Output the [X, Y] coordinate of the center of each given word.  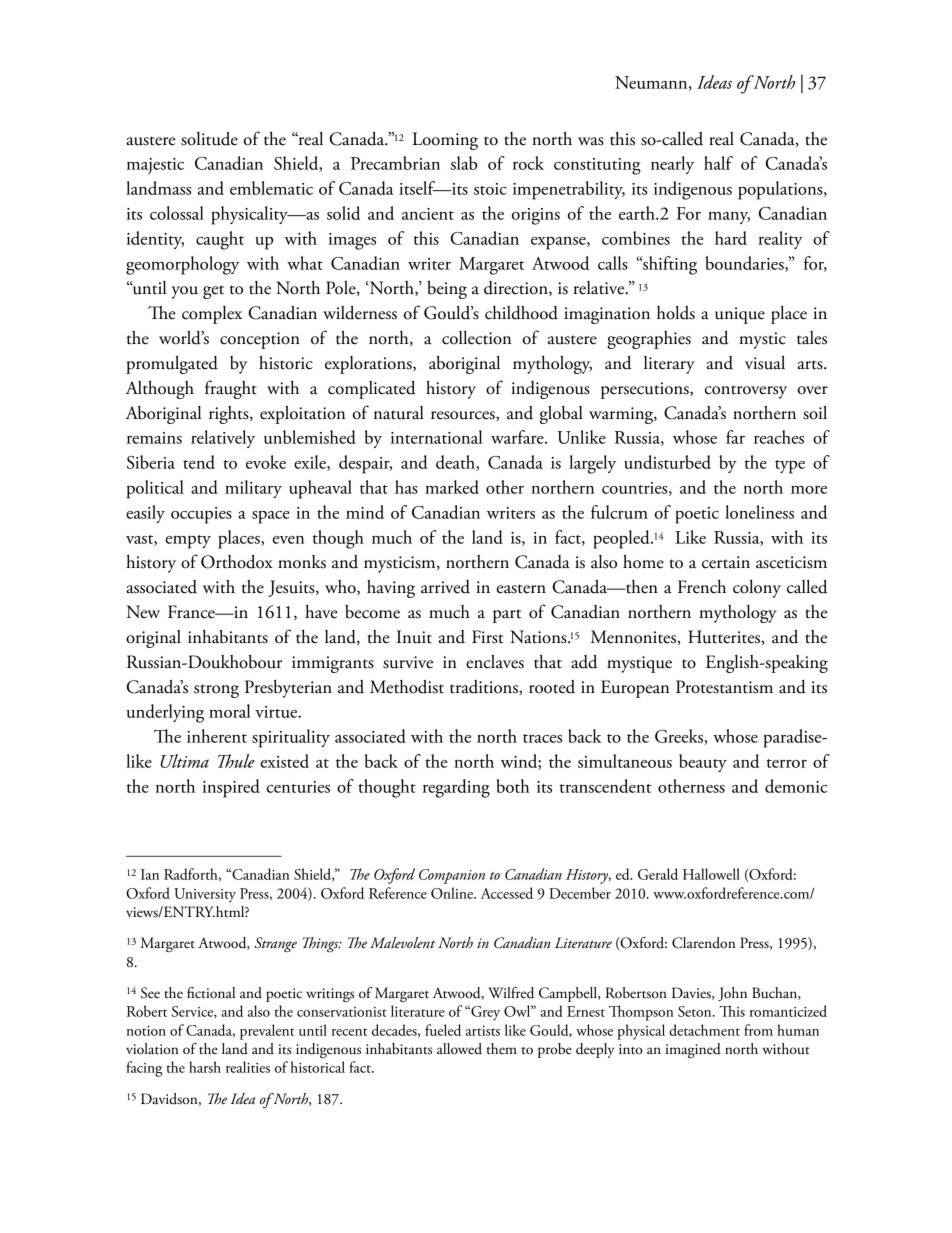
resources [464, 416]
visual [765, 362]
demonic [796, 786]
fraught [231, 389]
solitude [209, 138]
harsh [205, 1067]
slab [464, 163]
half [718, 163]
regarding [456, 788]
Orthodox [237, 562]
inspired [231, 788]
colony [757, 589]
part [507, 616]
